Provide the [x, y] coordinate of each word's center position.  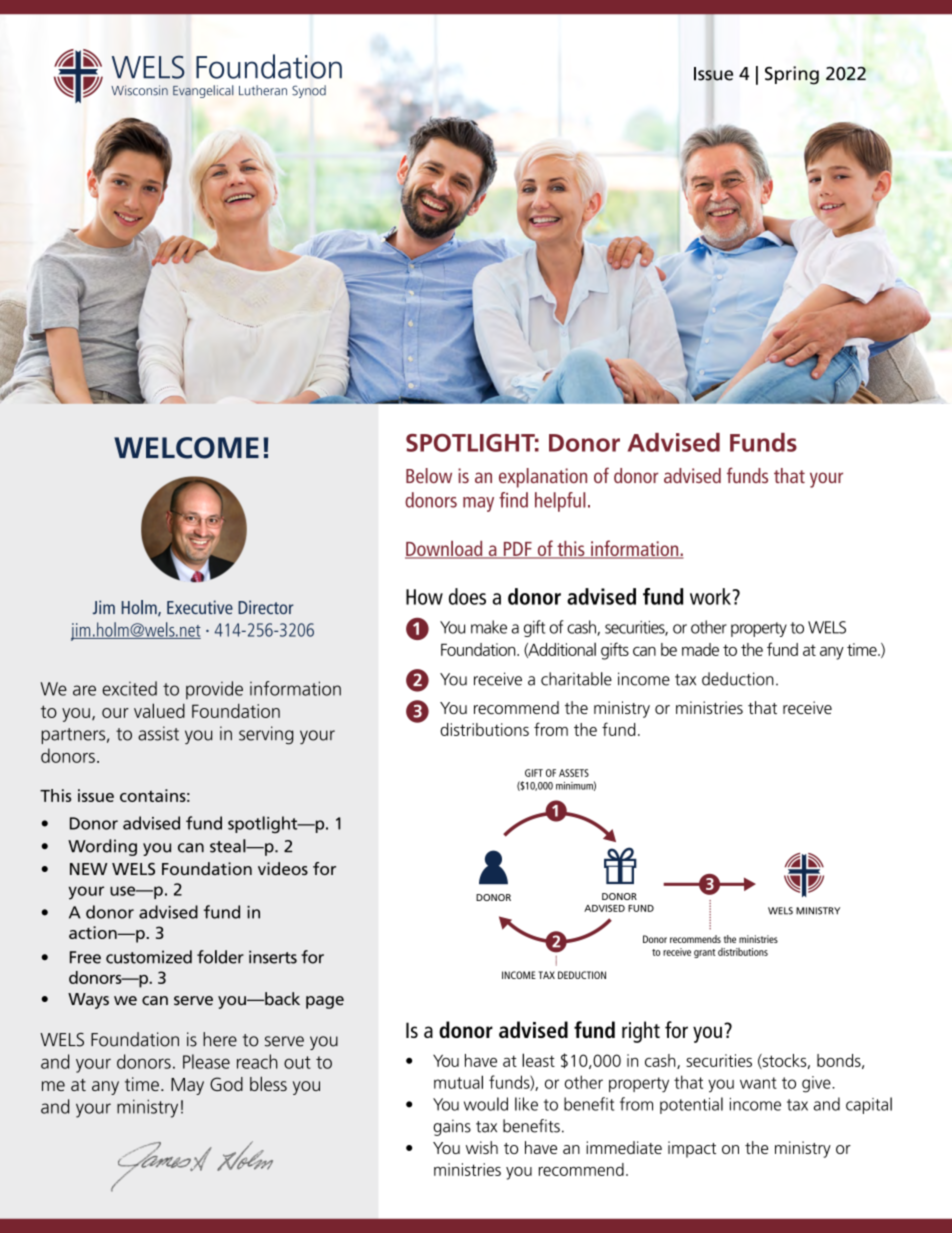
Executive [200, 607]
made [700, 649]
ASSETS [574, 773]
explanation [543, 478]
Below [429, 475]
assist [158, 733]
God [226, 1084]
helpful [560, 502]
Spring [792, 75]
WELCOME [186, 448]
